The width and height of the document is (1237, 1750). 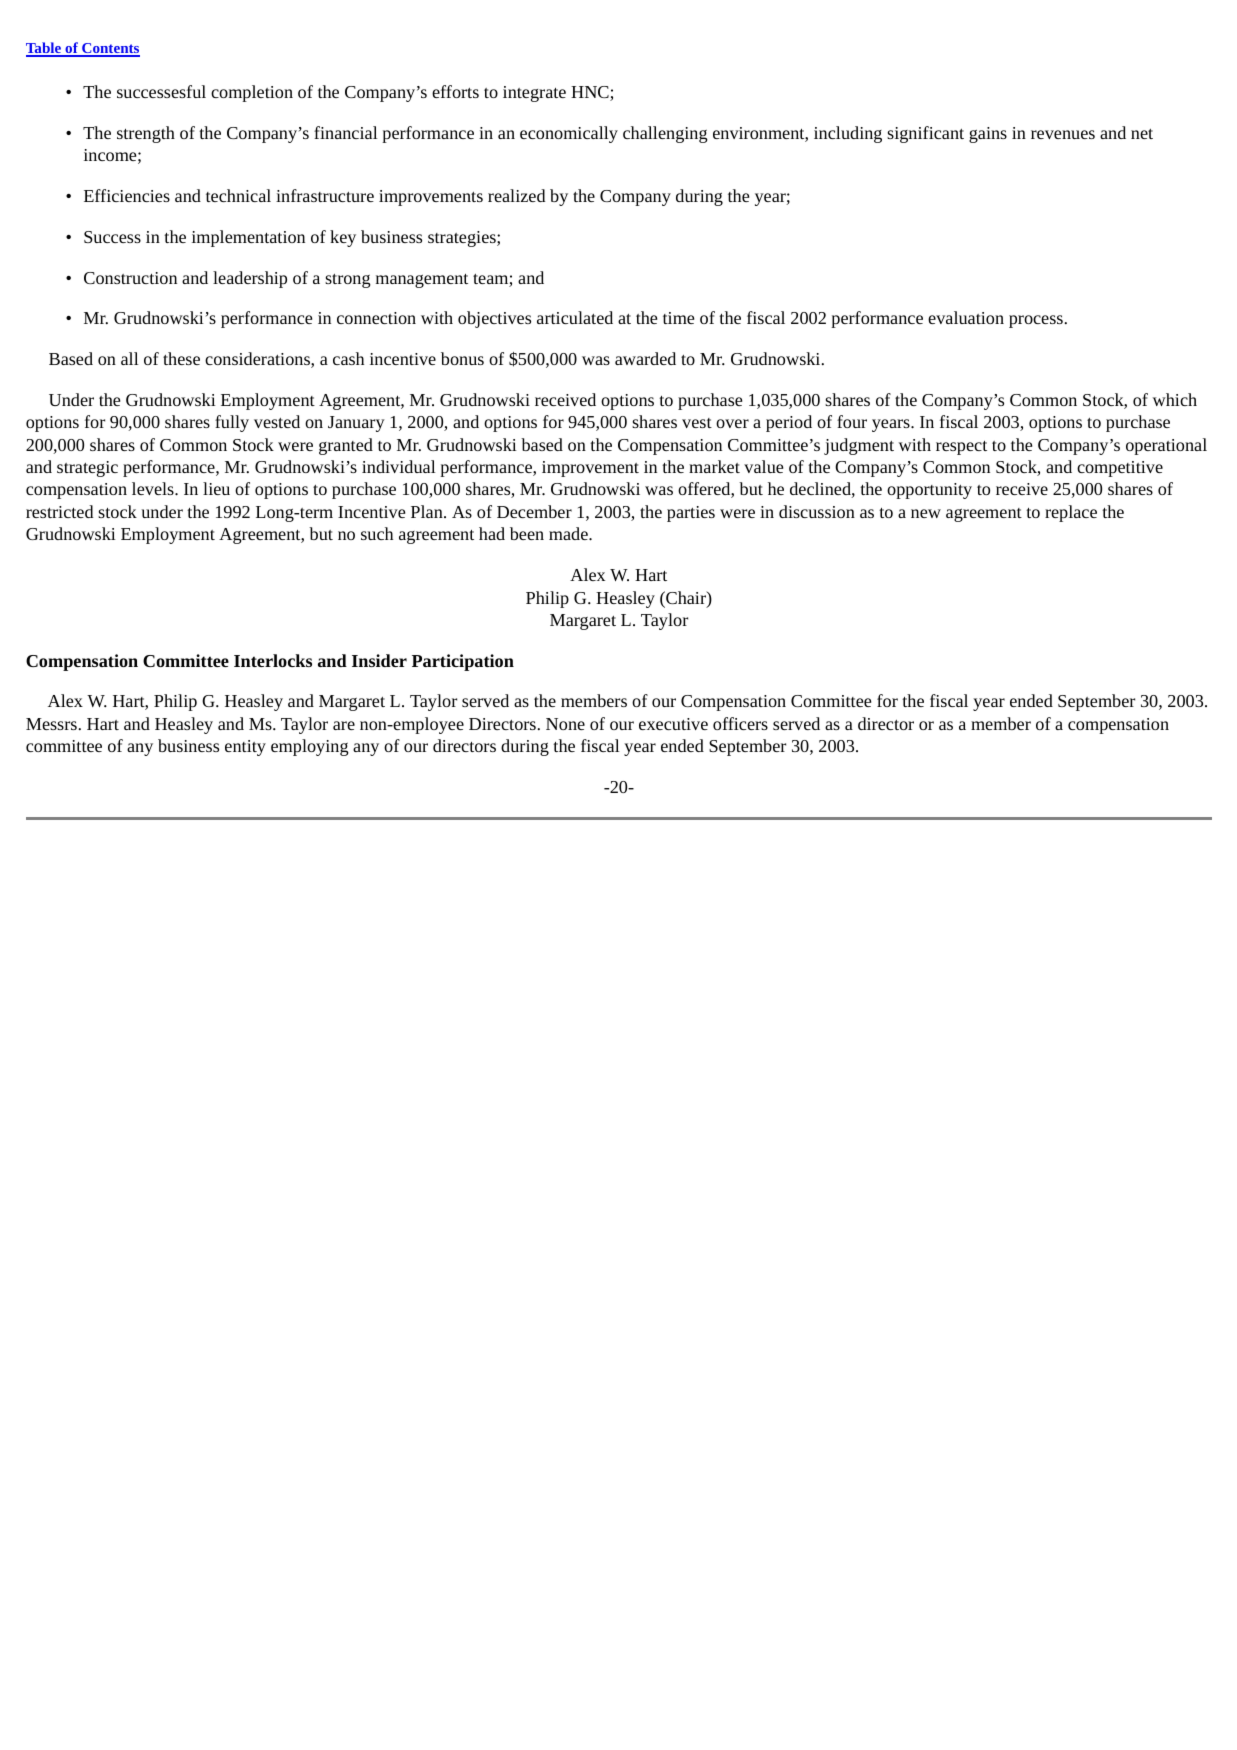 I want to click on realized, so click(x=516, y=195).
